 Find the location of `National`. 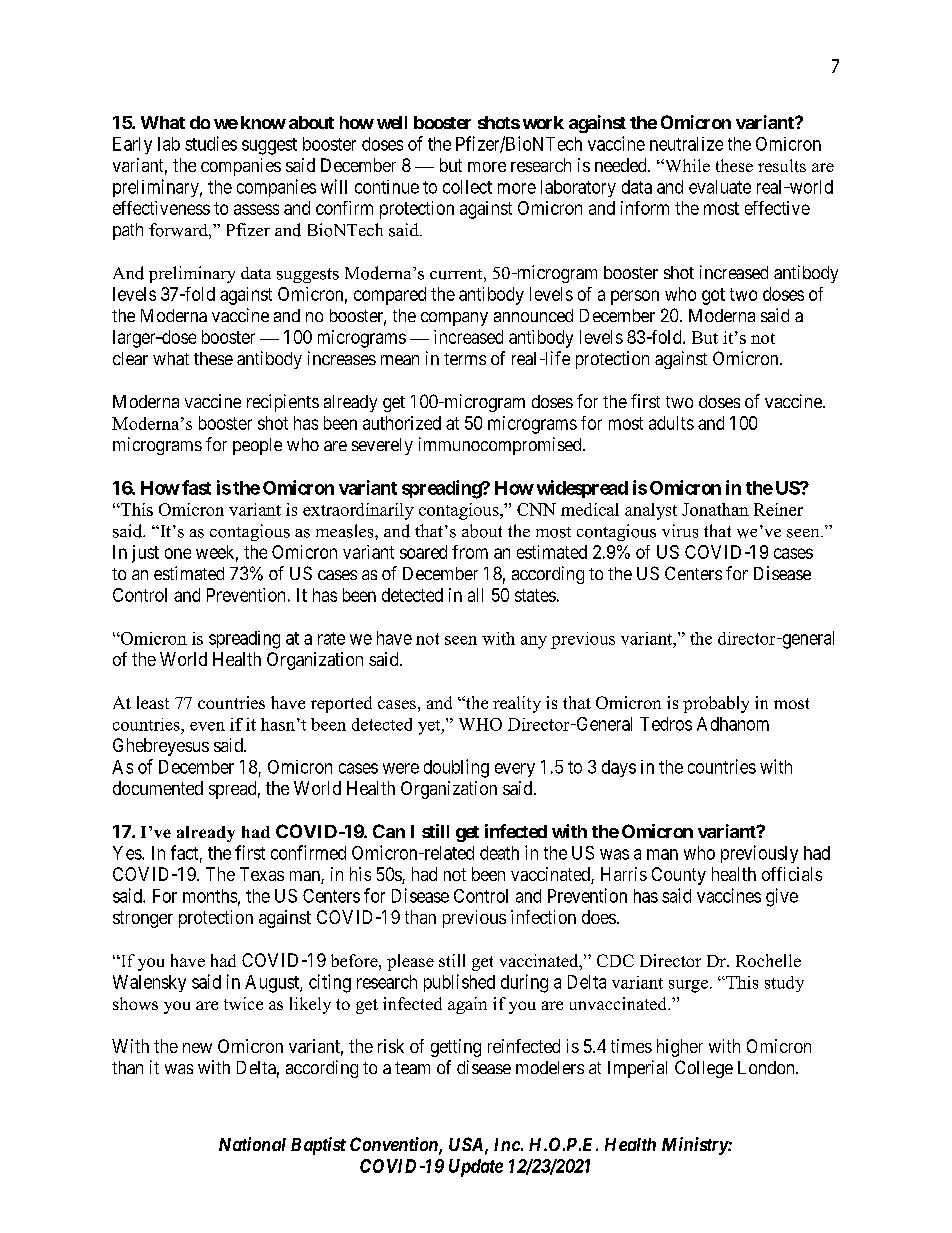

National is located at coordinates (252, 1144).
